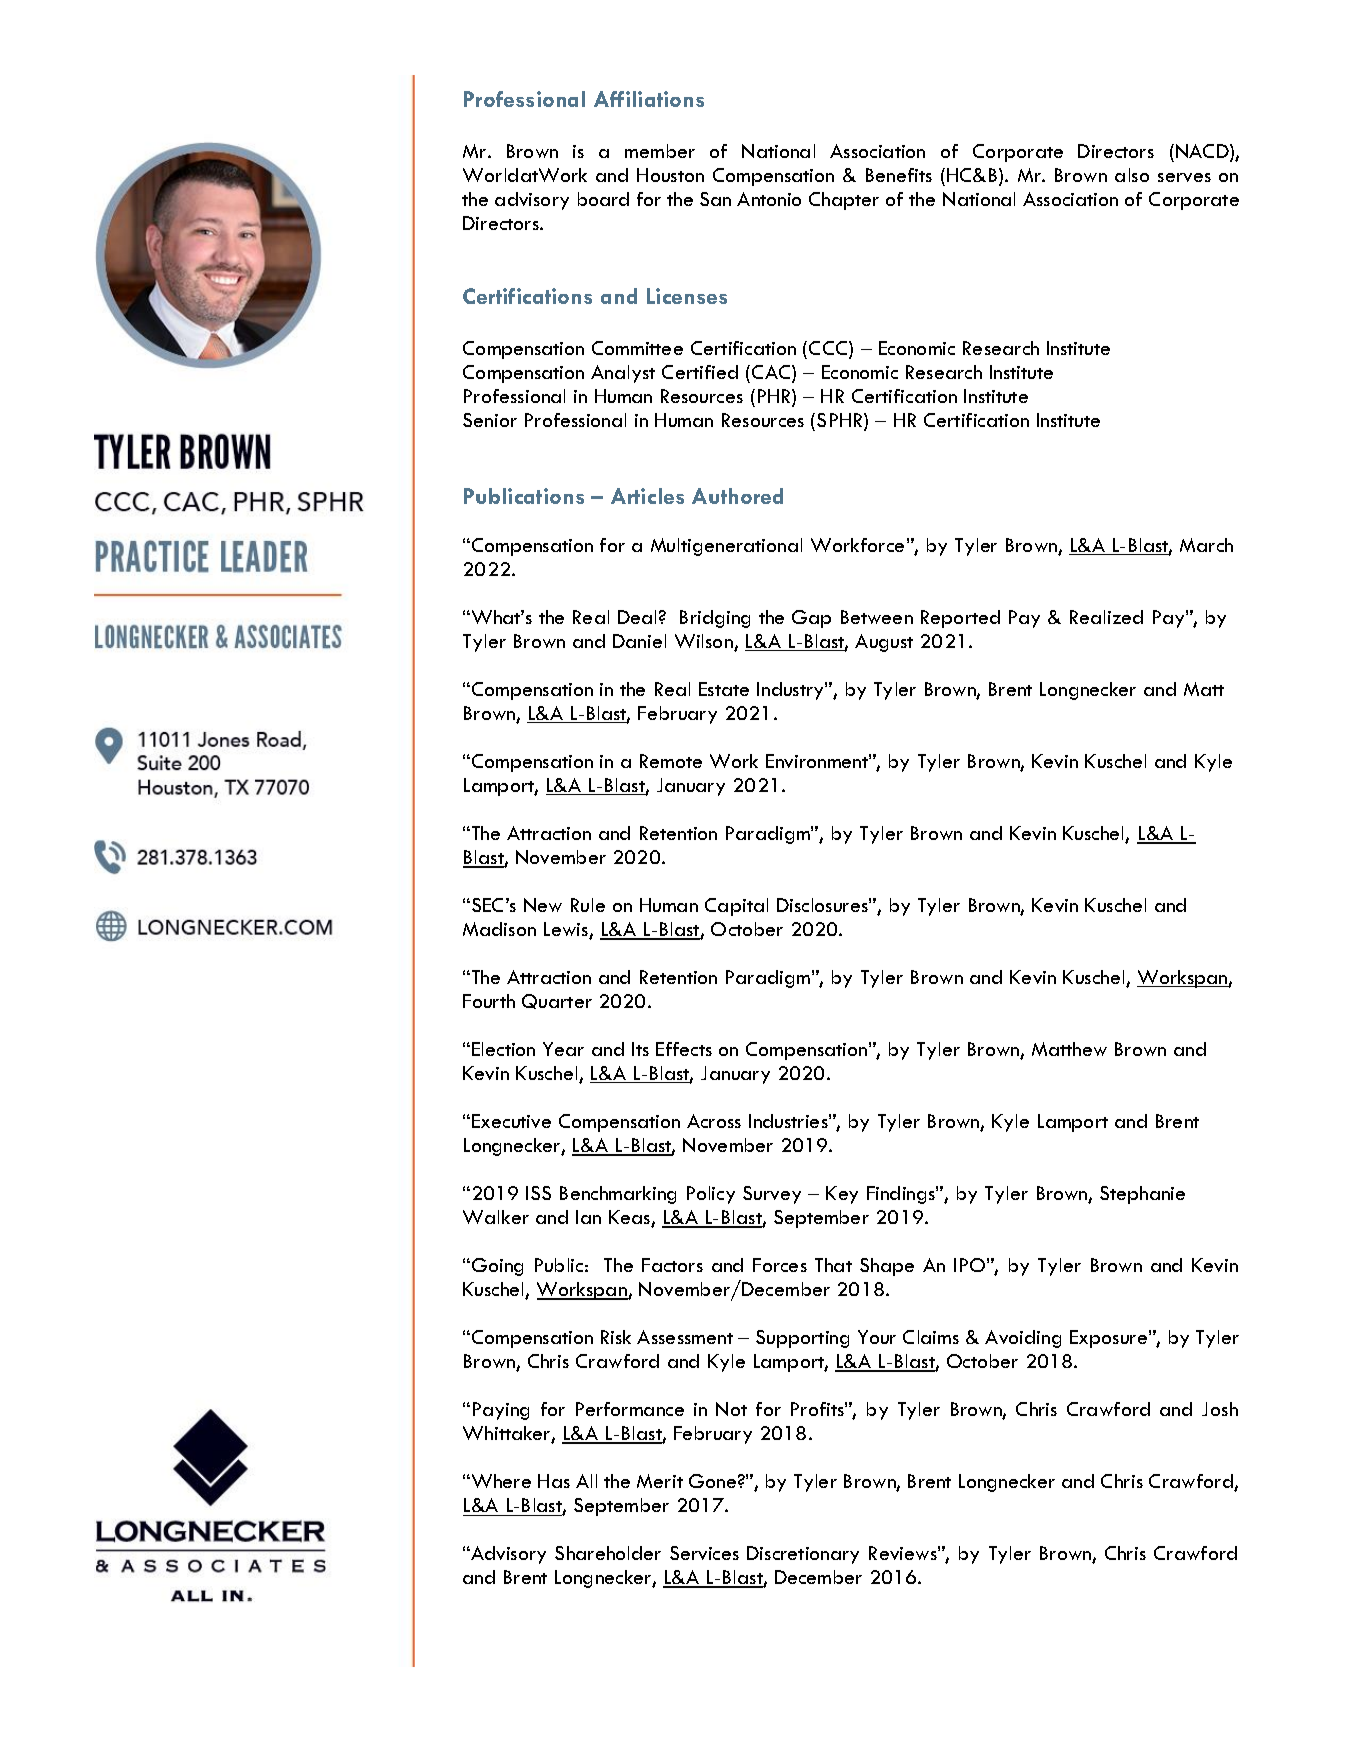  What do you see at coordinates (842, 1195) in the document?
I see `Key` at bounding box center [842, 1195].
